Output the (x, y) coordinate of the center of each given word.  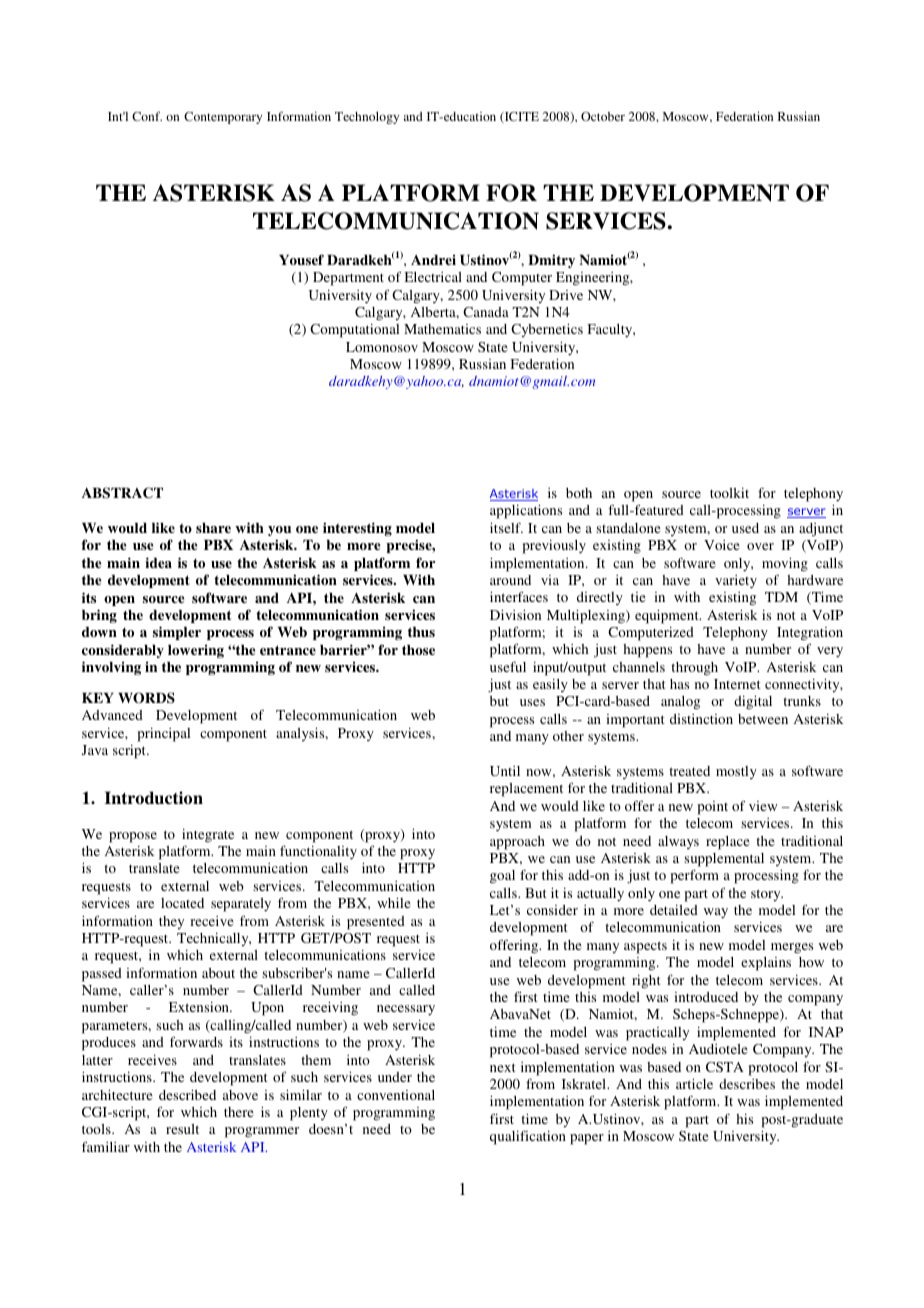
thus (421, 632)
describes (747, 1084)
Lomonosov (382, 347)
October (603, 116)
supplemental (724, 860)
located (182, 903)
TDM (781, 597)
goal (502, 877)
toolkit (729, 493)
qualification (528, 1137)
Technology (367, 118)
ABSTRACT (122, 493)
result (182, 1129)
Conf (147, 116)
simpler (177, 633)
